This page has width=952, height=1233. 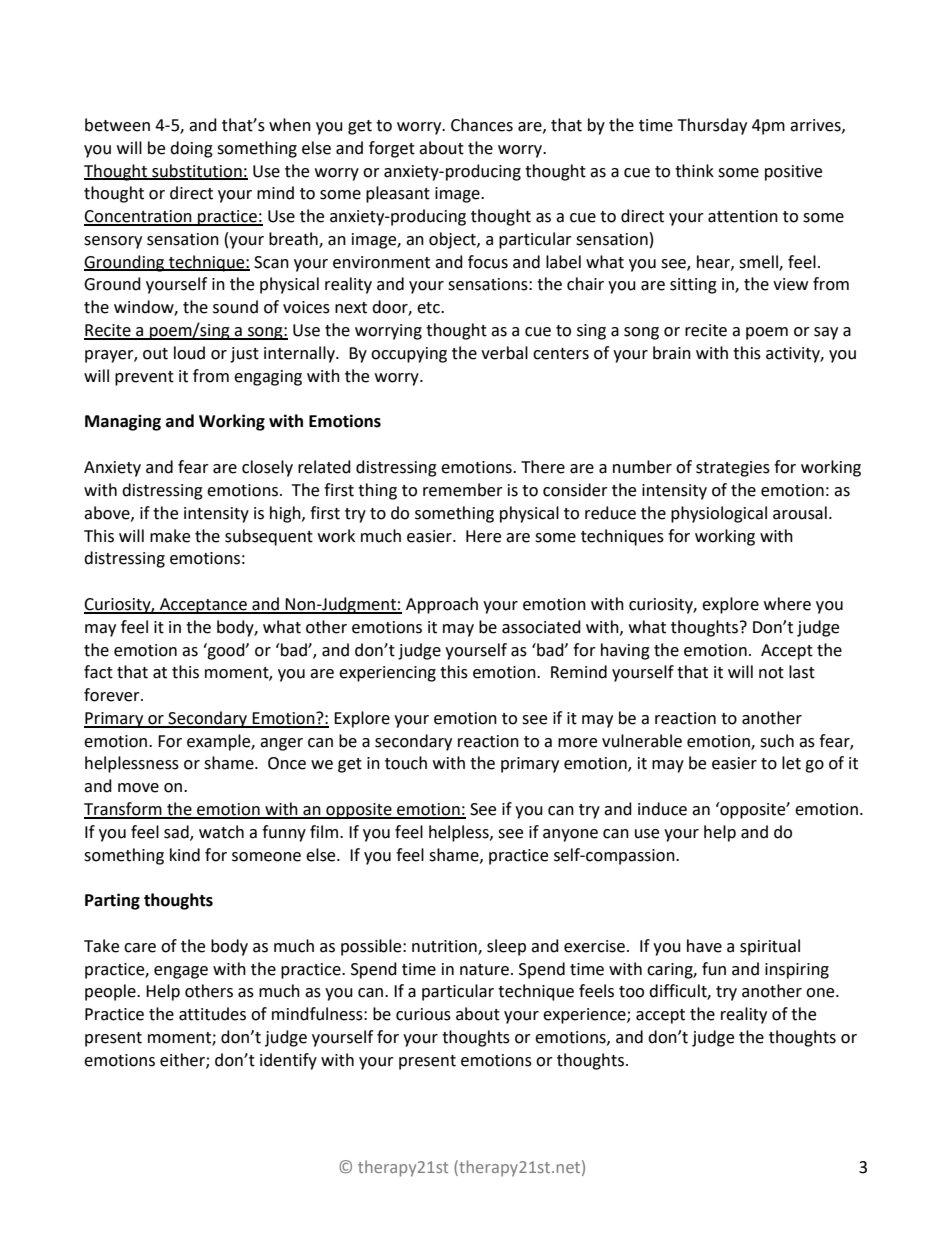 What do you see at coordinates (191, 149) in the page?
I see `doing` at bounding box center [191, 149].
